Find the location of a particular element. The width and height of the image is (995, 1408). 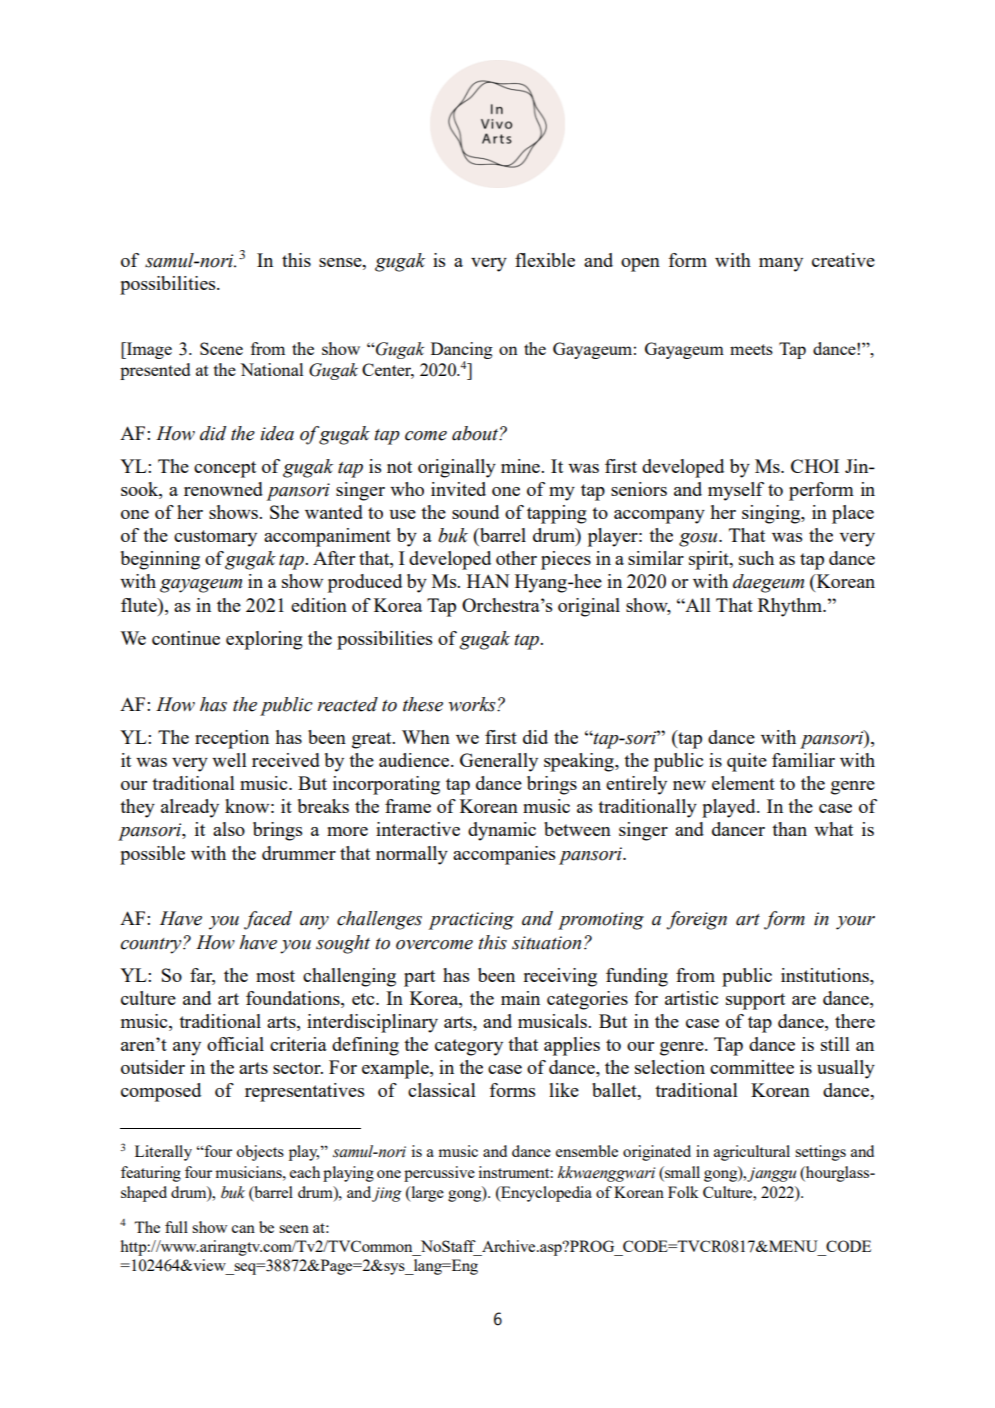

Generally is located at coordinates (499, 762).
